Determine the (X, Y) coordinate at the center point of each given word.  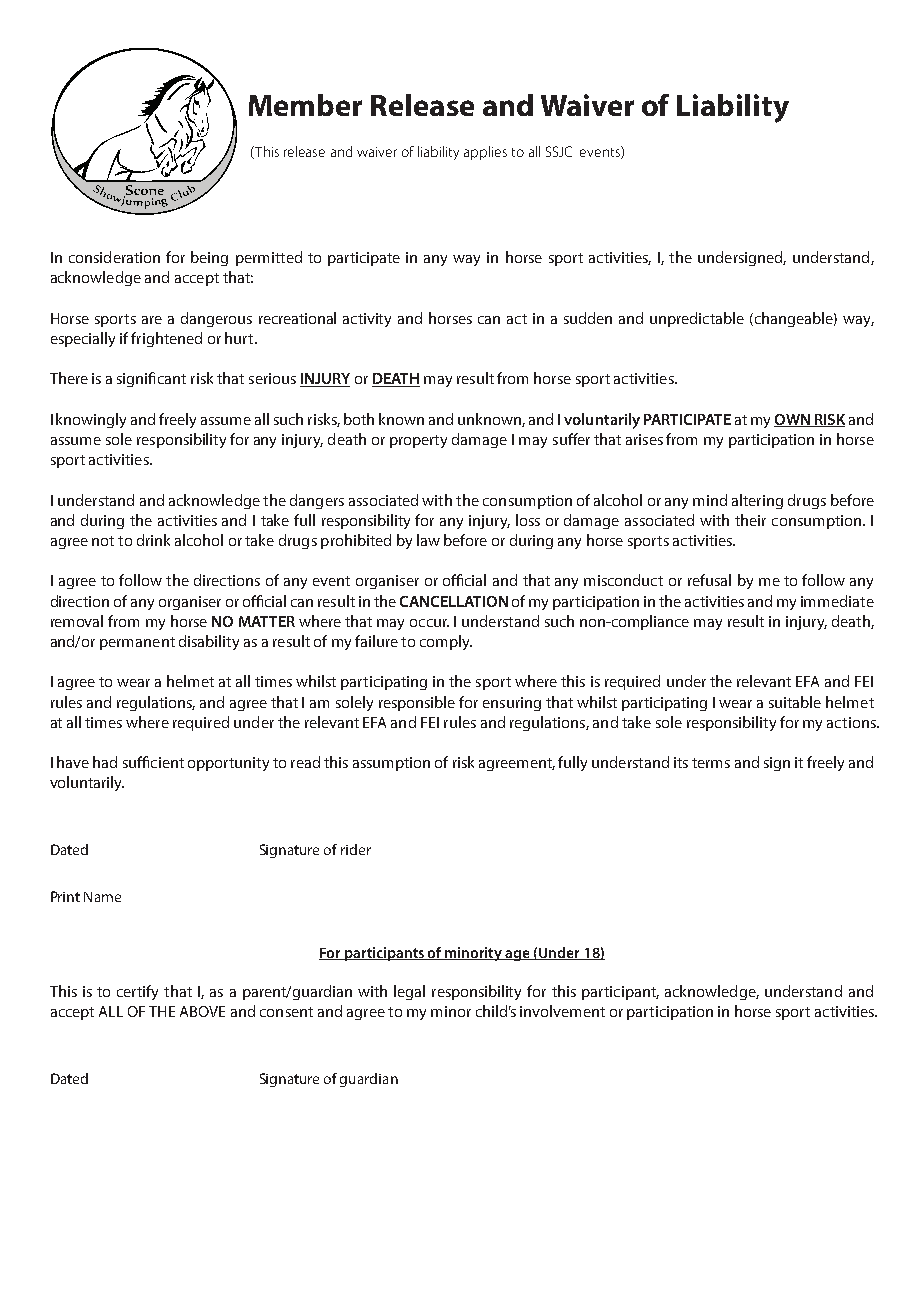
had (105, 762)
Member (305, 105)
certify (137, 992)
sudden (588, 318)
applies (485, 153)
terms (711, 763)
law (428, 540)
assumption (391, 764)
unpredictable (697, 319)
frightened (166, 339)
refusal (709, 580)
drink (153, 540)
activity (367, 320)
